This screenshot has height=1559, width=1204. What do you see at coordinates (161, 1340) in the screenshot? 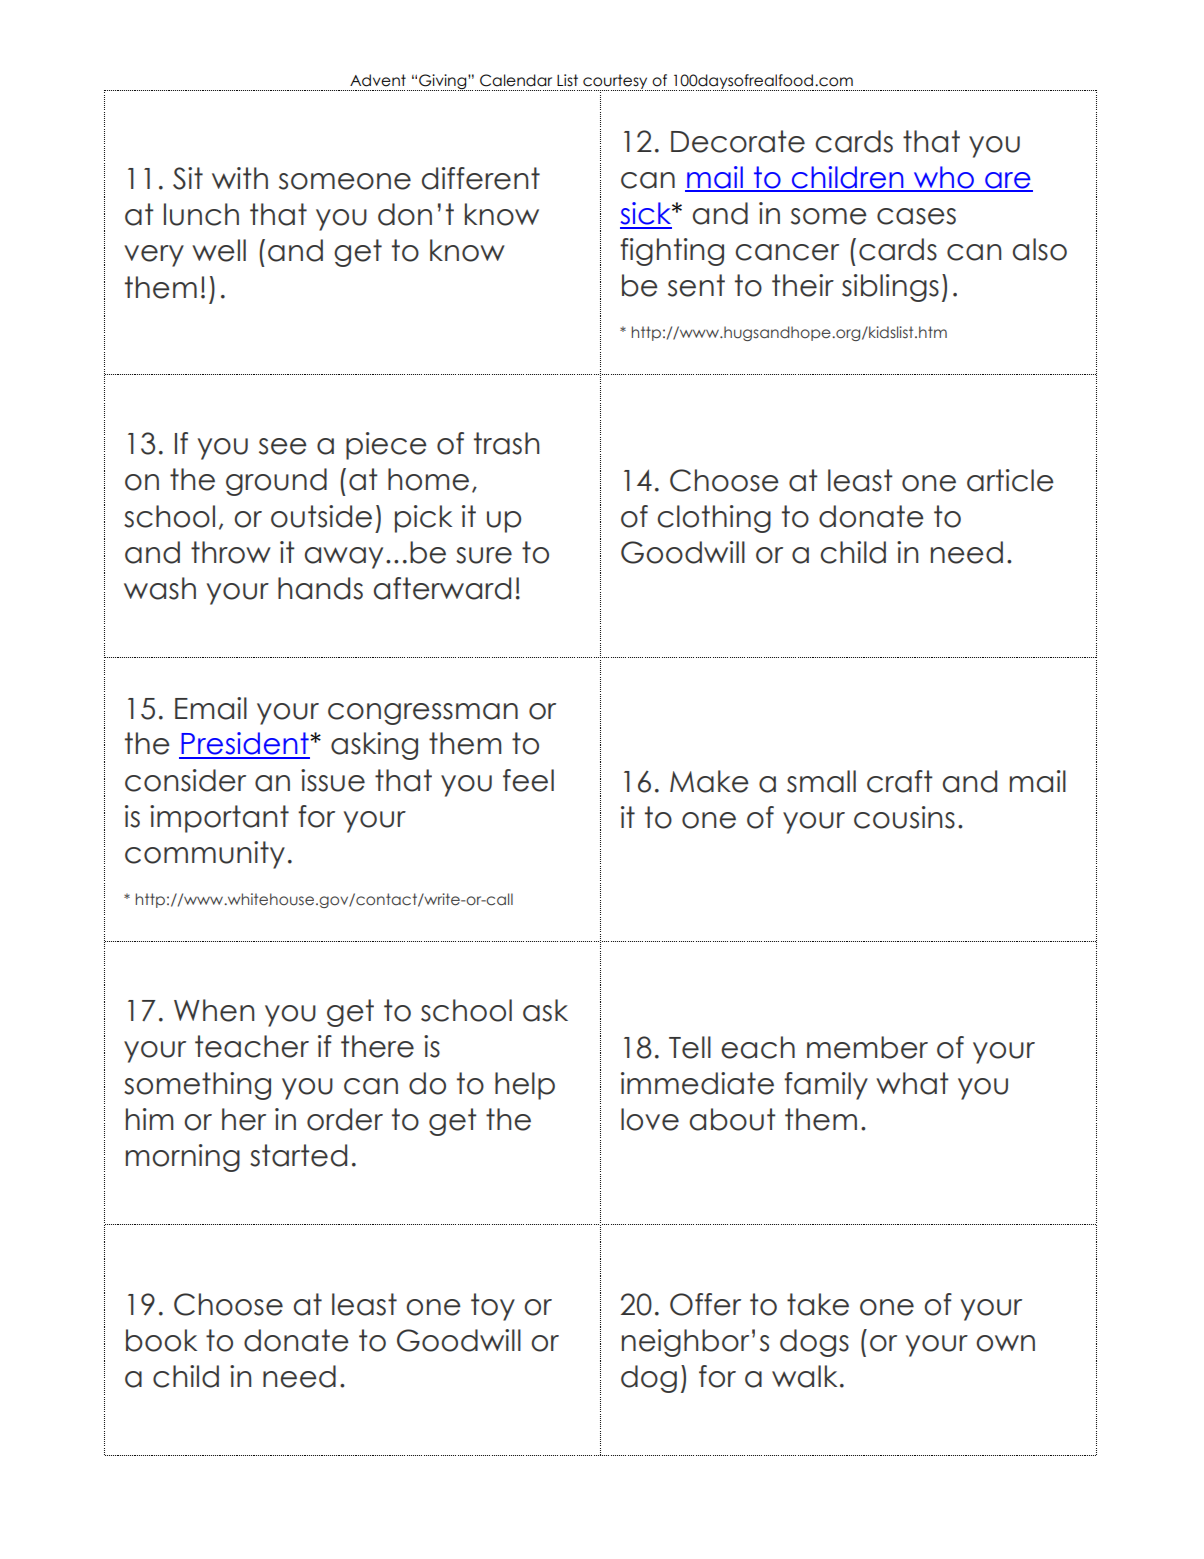
I see `book` at bounding box center [161, 1340].
